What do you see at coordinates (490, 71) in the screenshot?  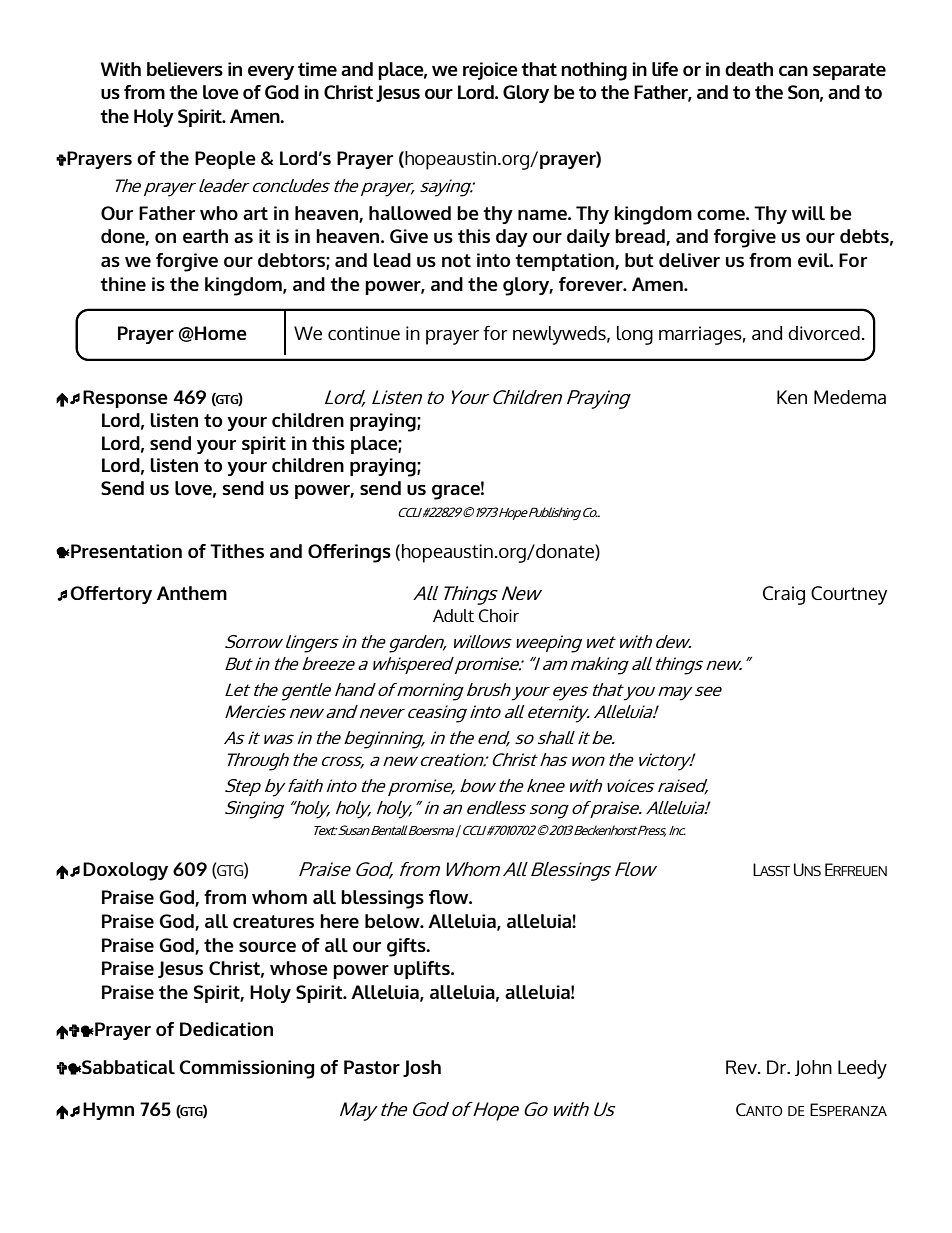 I see `rejoice` at bounding box center [490, 71].
